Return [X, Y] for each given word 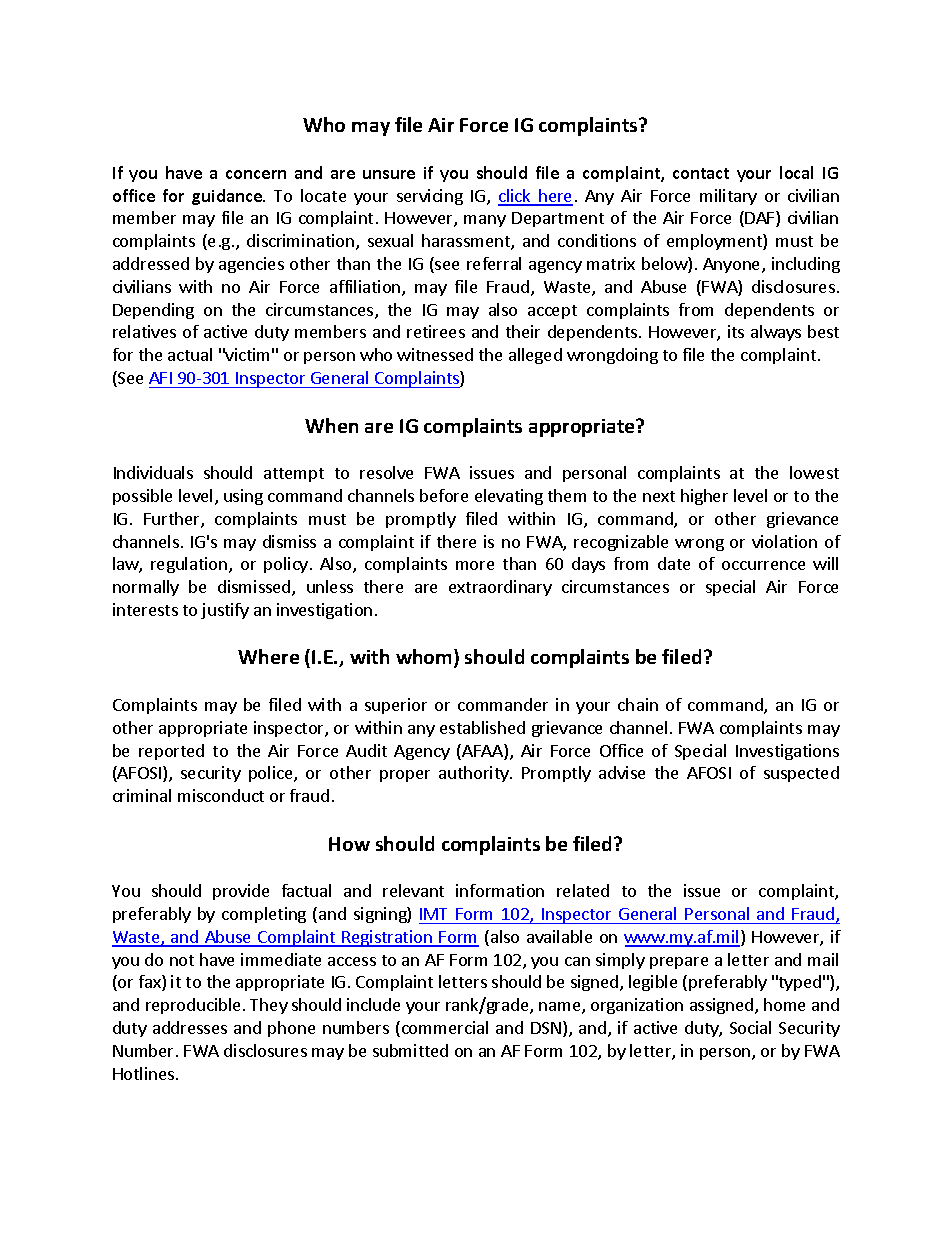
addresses [190, 1027]
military [728, 197]
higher [704, 497]
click [515, 197]
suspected [801, 774]
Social [750, 1027]
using [243, 497]
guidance [228, 197]
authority [475, 774]
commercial [443, 1029]
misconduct [221, 795]
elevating [509, 497]
